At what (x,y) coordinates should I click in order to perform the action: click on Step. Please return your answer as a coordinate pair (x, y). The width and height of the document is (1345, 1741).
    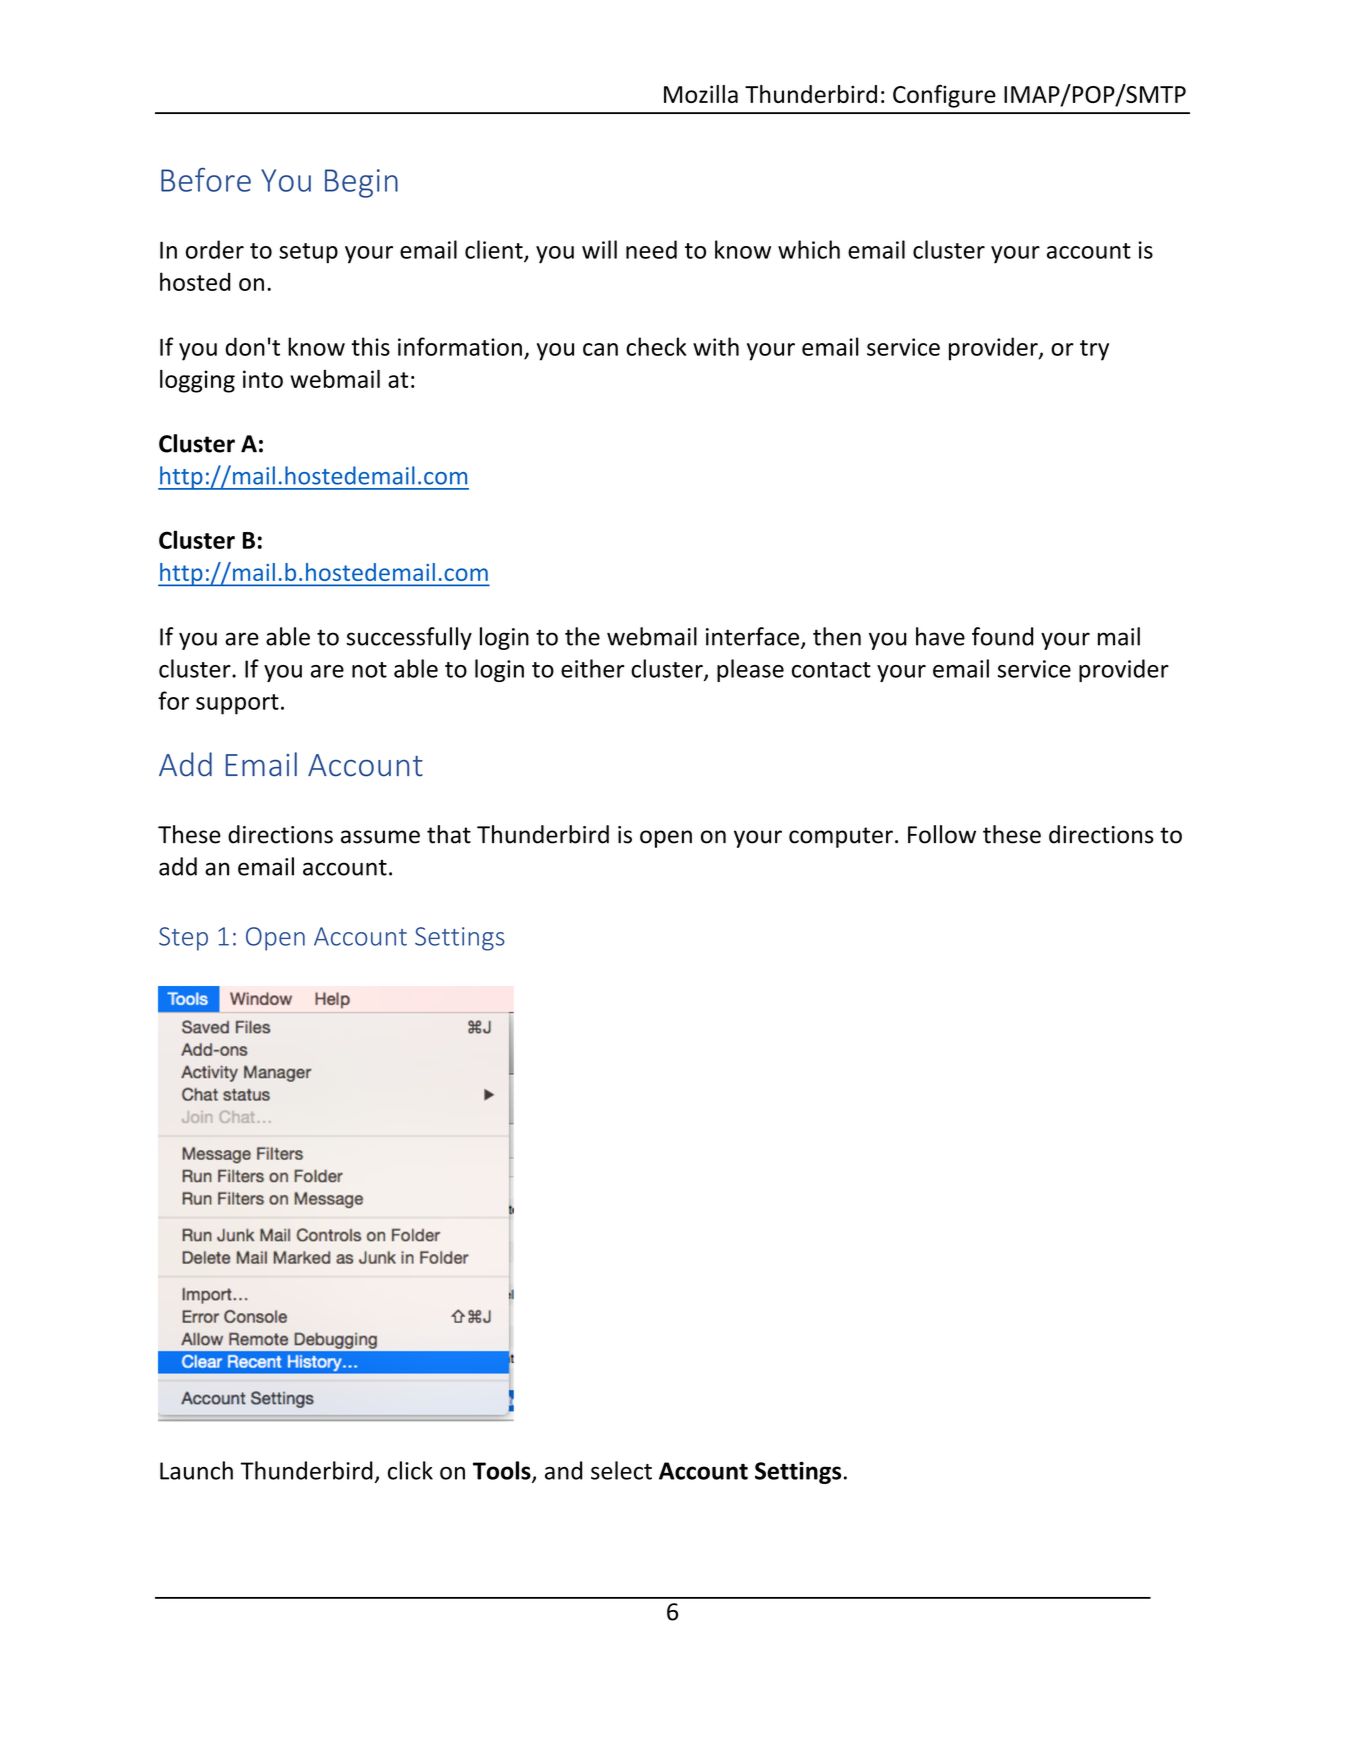
    Looking at the image, I should click on (183, 939).
